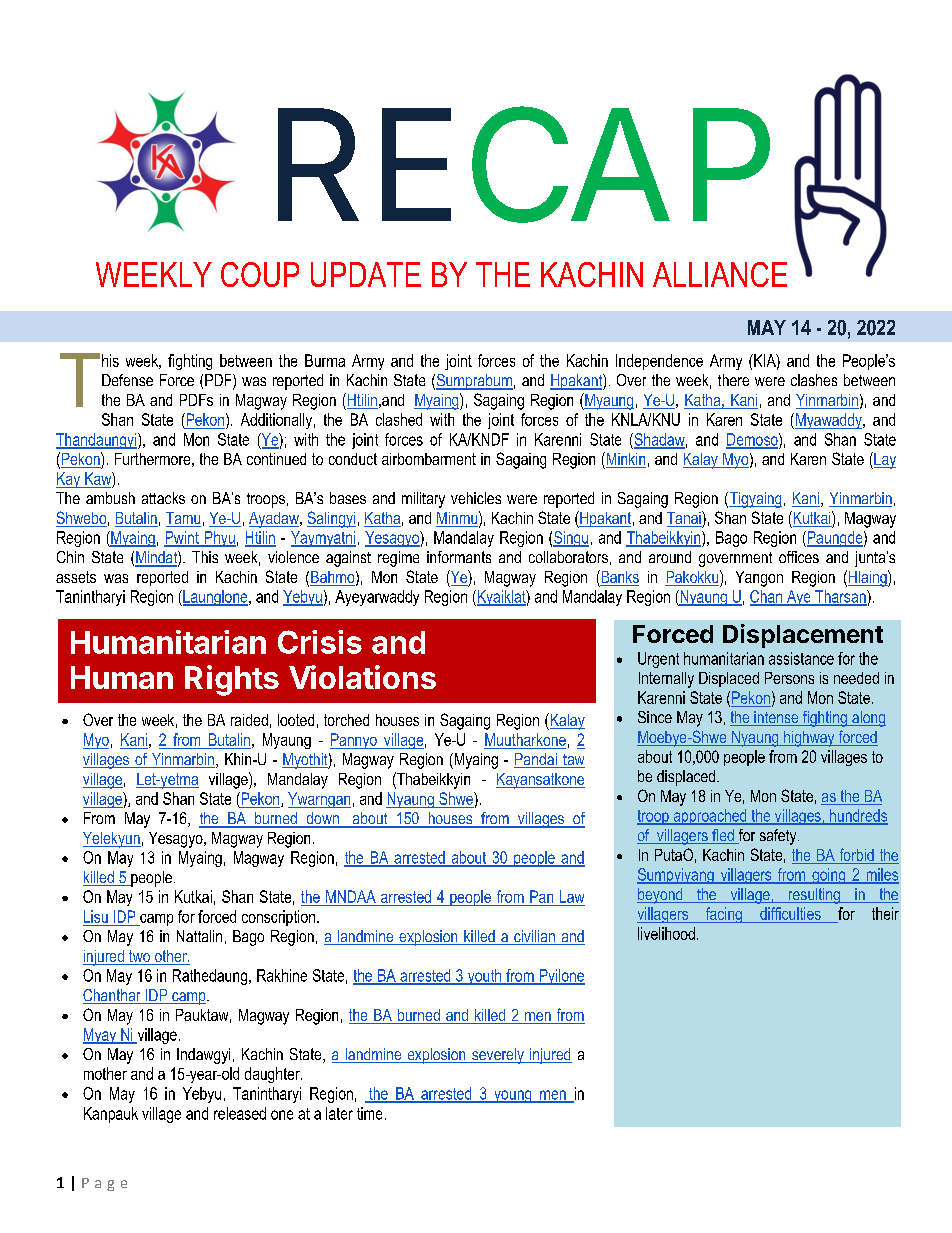 Image resolution: width=952 pixels, height=1233 pixels. I want to click on UPDATE, so click(366, 274).
